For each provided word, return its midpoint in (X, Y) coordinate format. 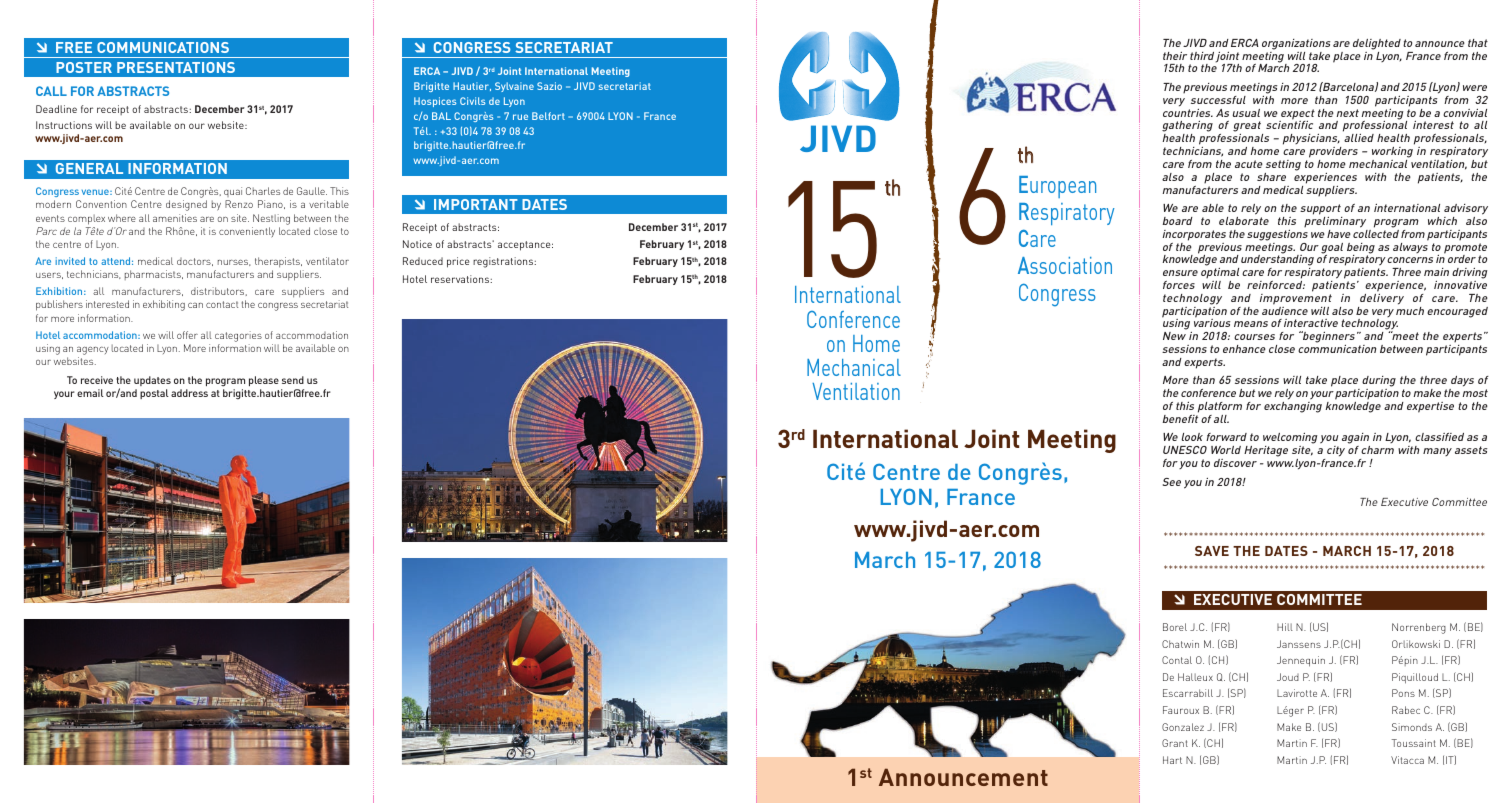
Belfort (548, 116)
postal (154, 394)
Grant (1175, 743)
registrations (504, 262)
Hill (1285, 627)
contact (222, 304)
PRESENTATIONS (176, 67)
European (1057, 187)
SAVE (1212, 551)
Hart (1172, 760)
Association (1065, 265)
